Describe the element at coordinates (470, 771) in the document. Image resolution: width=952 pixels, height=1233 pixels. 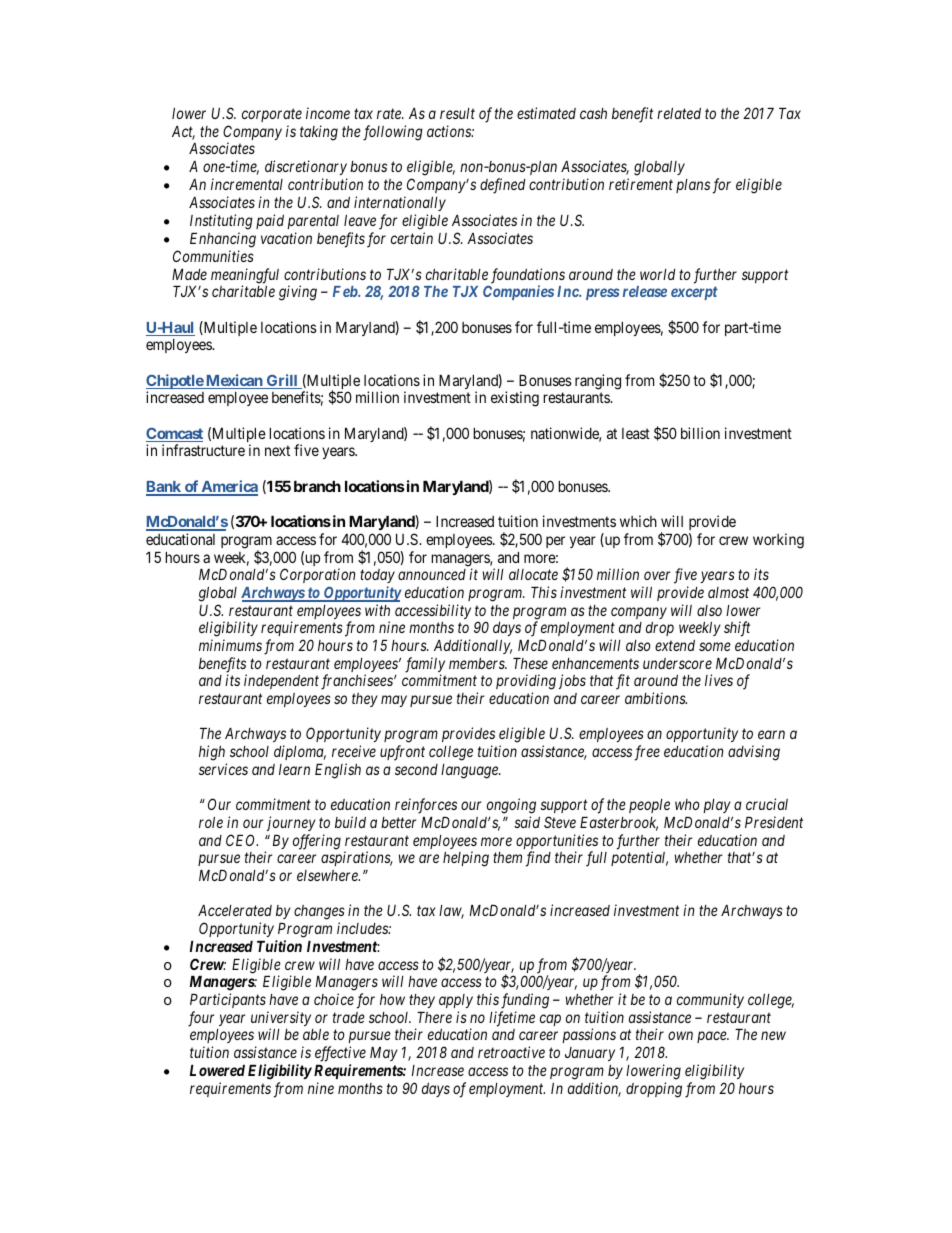
I see `language` at that location.
